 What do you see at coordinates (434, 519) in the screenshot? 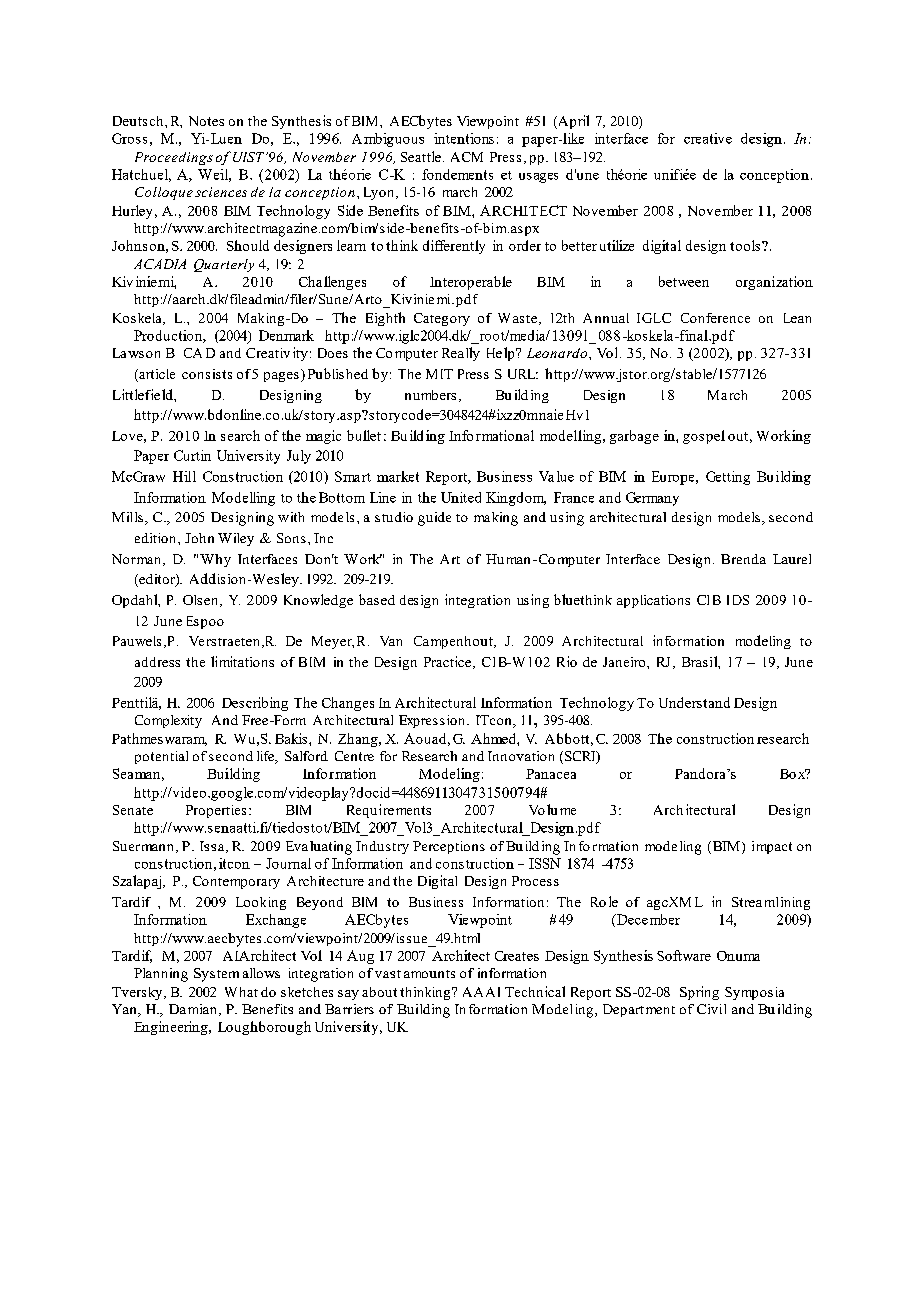
I see `guide` at bounding box center [434, 519].
